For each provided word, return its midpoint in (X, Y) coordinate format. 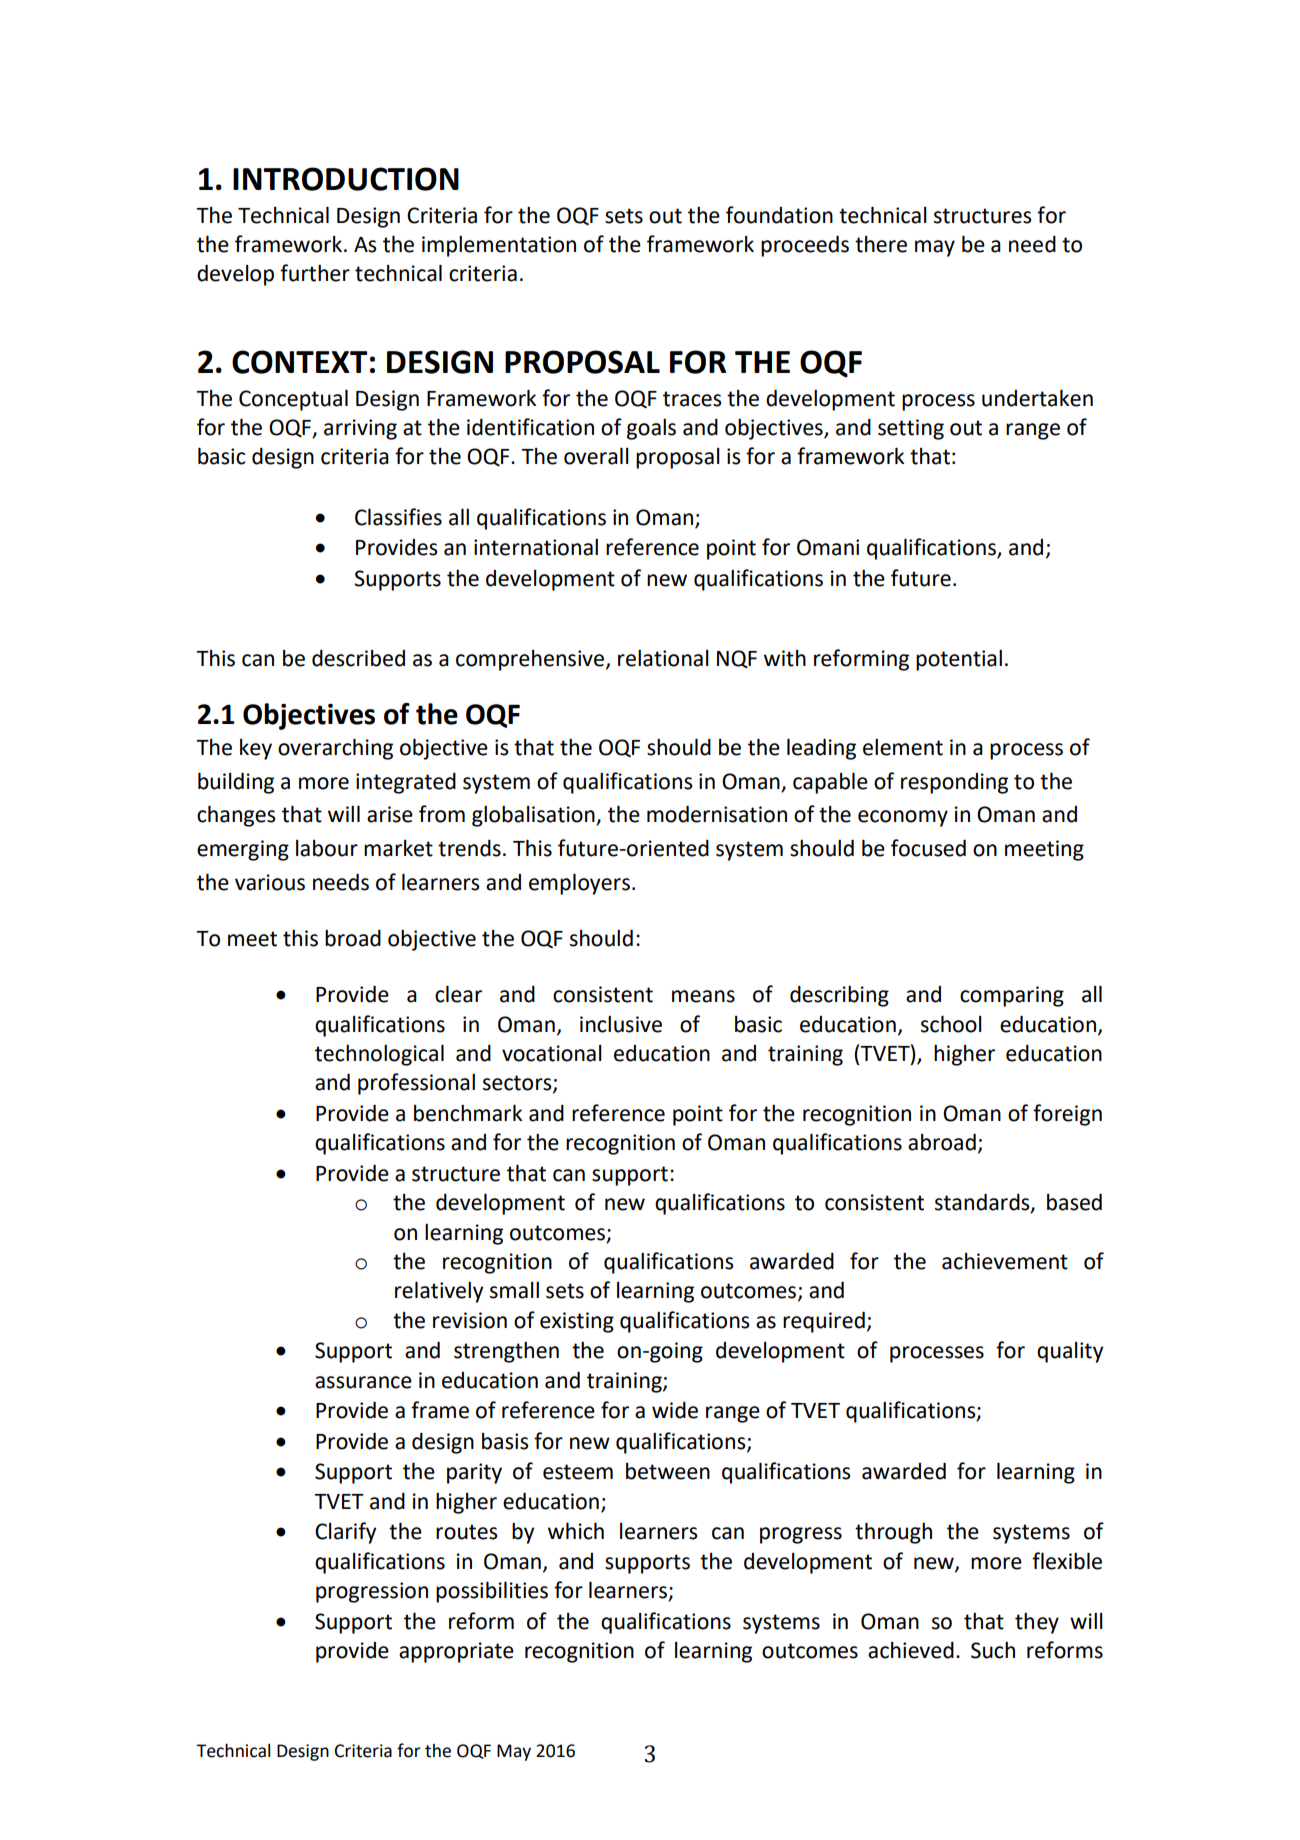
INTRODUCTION (346, 179)
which (576, 1531)
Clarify (345, 1533)
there (881, 244)
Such (993, 1650)
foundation (779, 215)
